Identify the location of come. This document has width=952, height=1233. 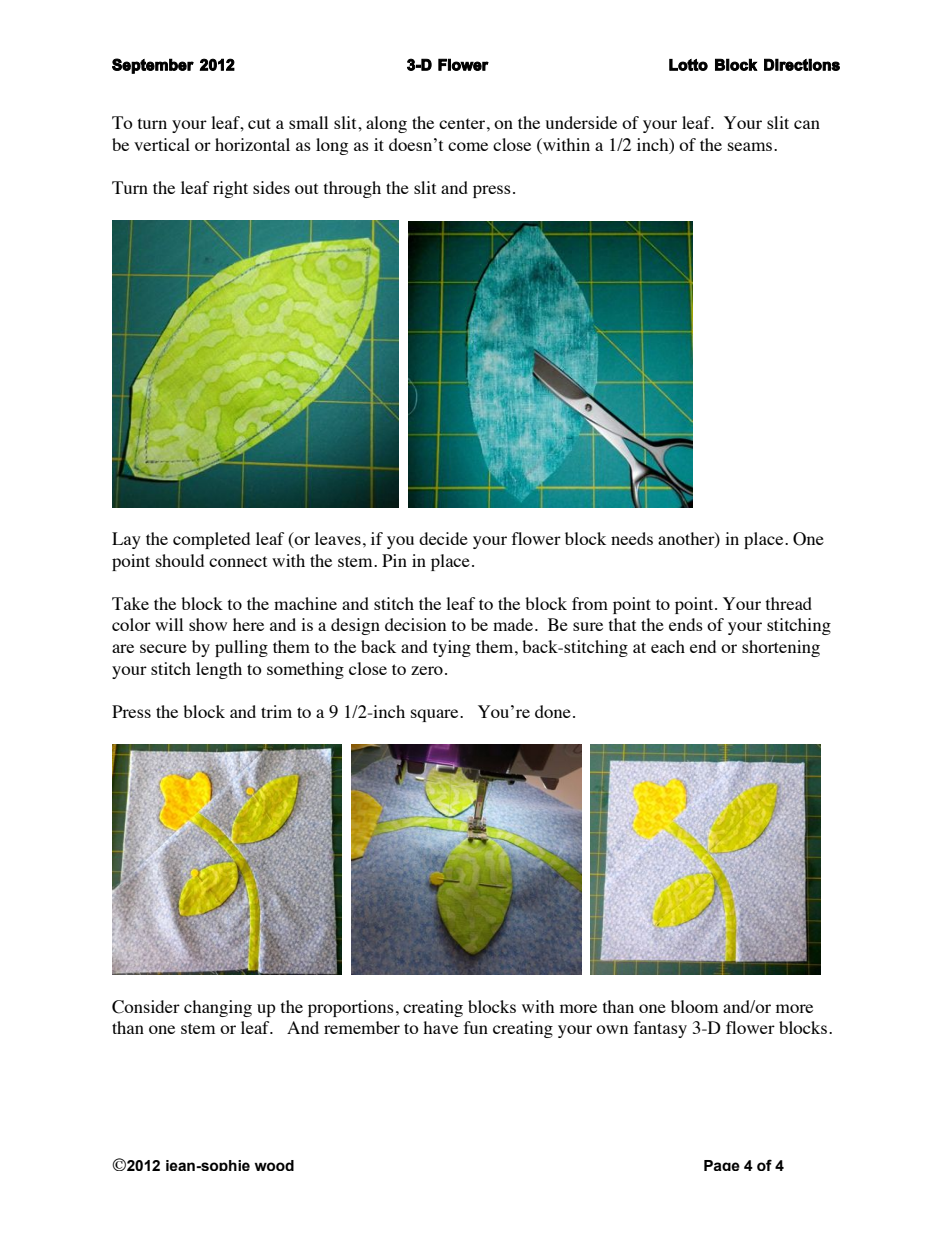
(468, 146).
